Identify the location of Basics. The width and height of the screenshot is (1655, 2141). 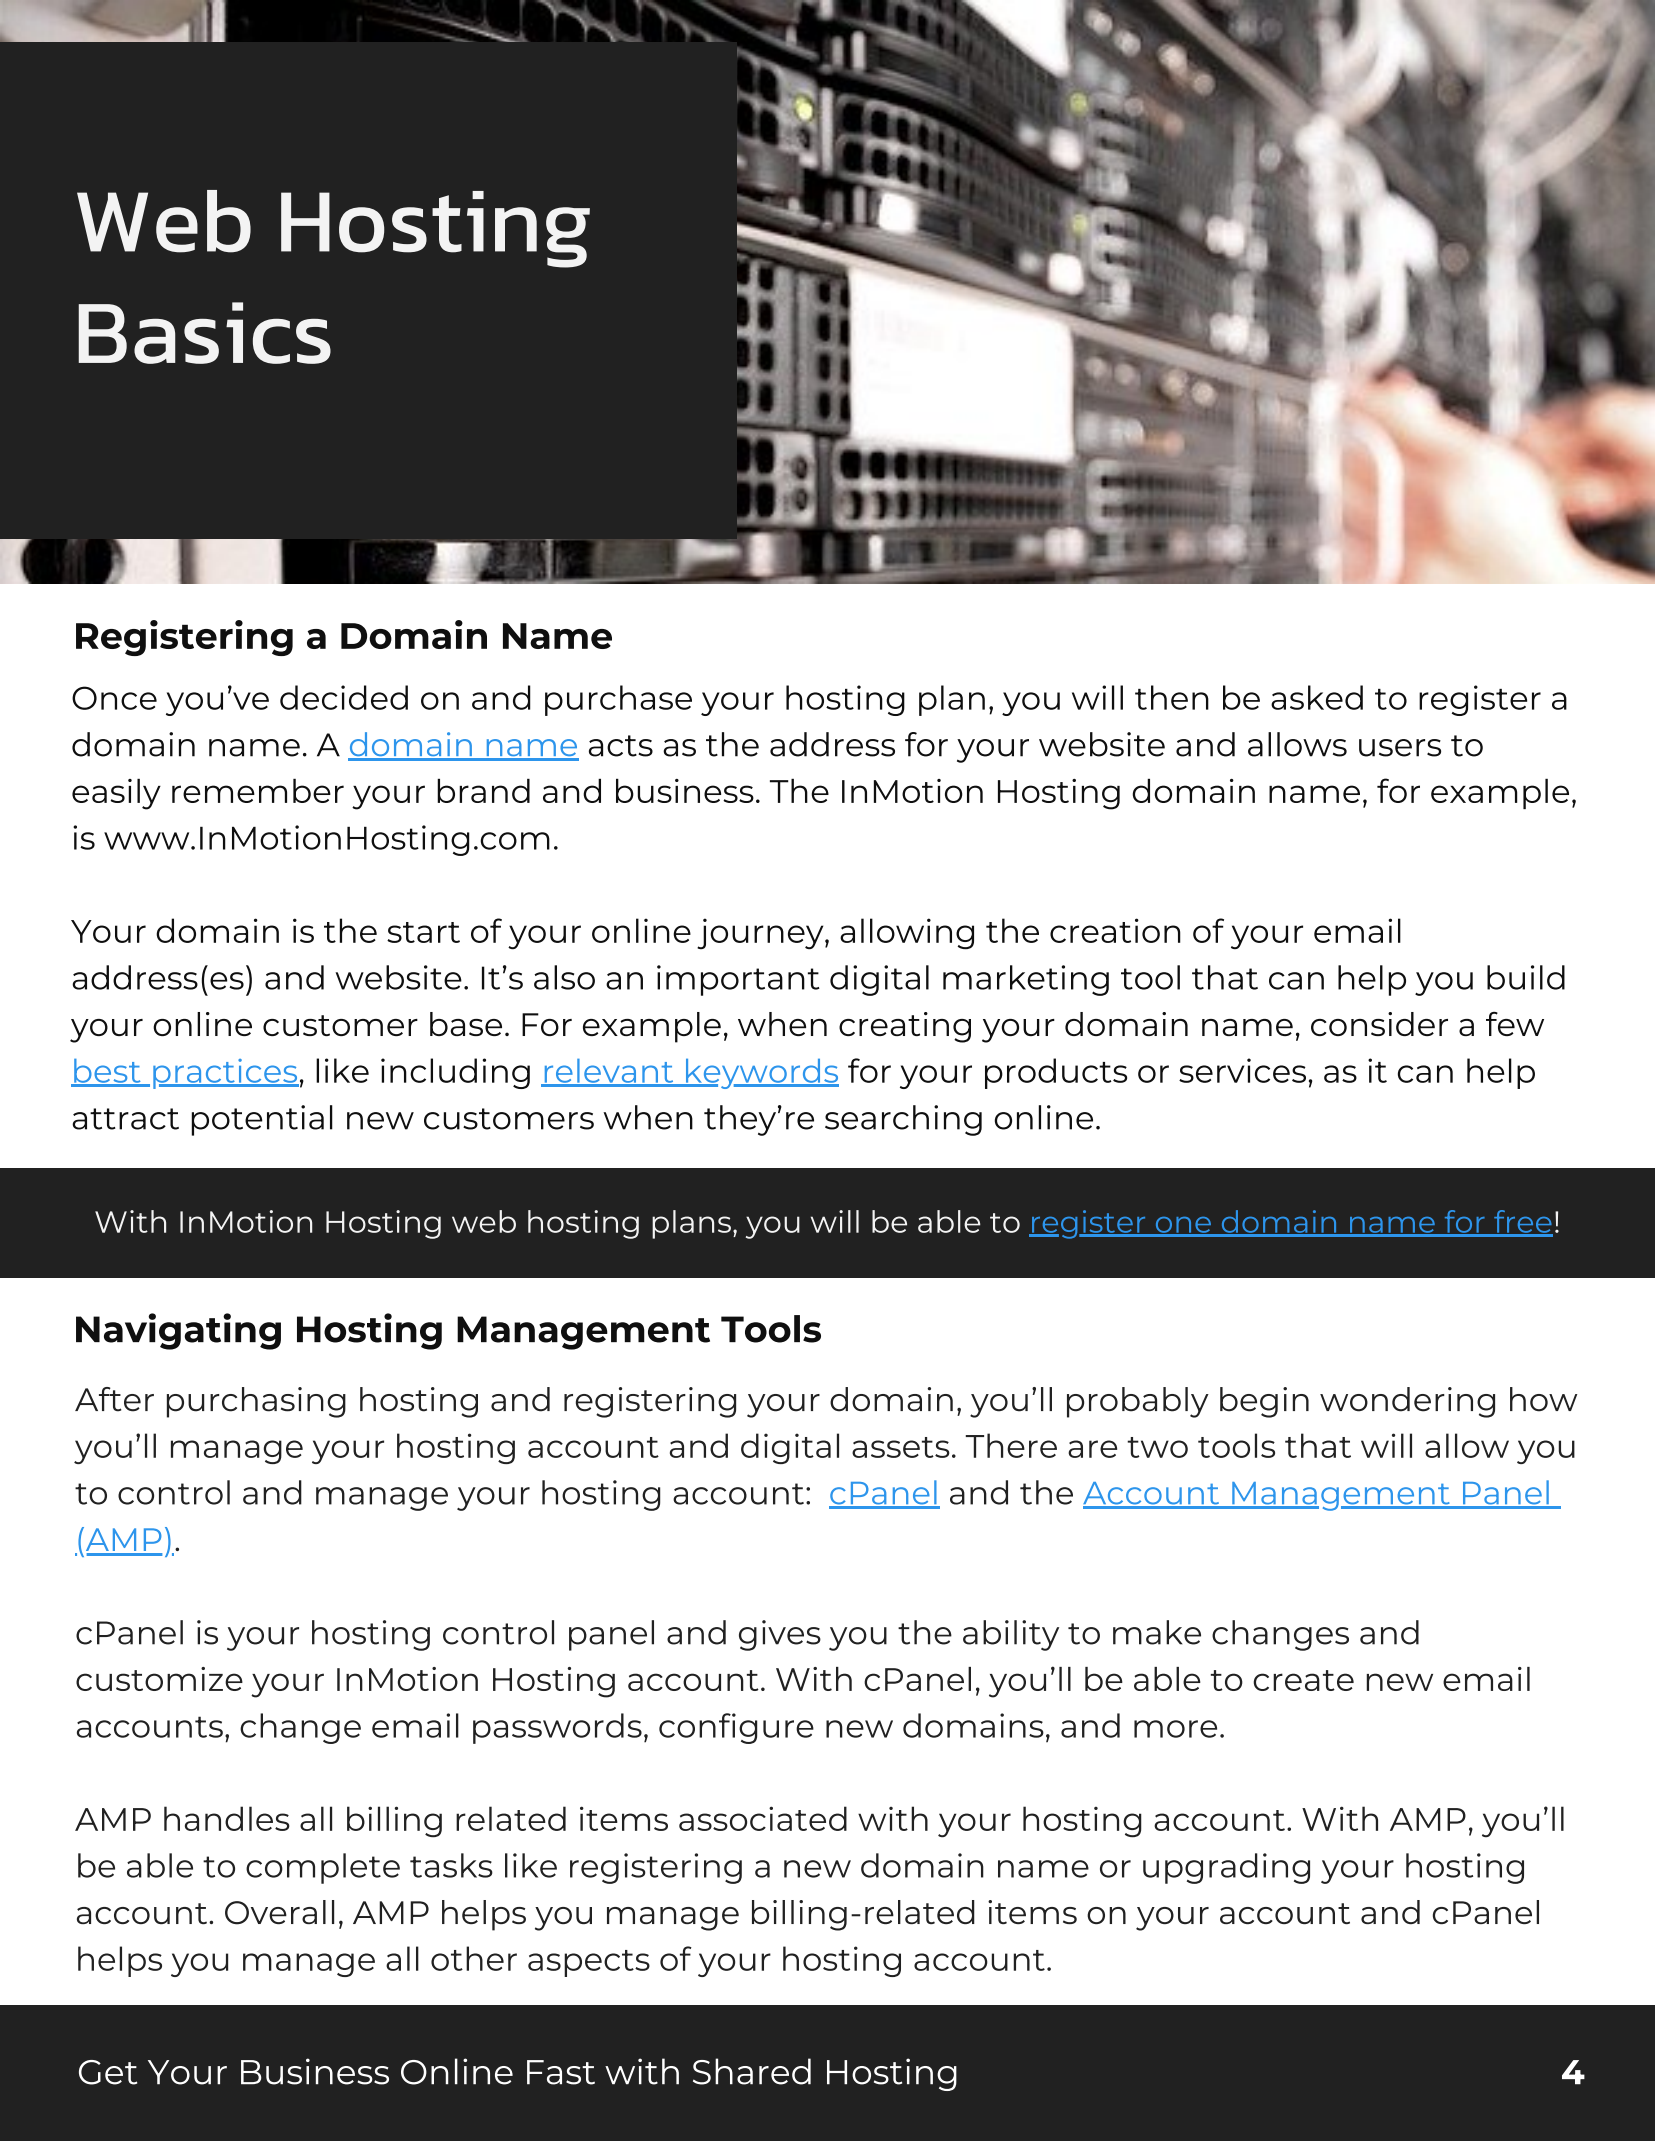
(204, 333).
